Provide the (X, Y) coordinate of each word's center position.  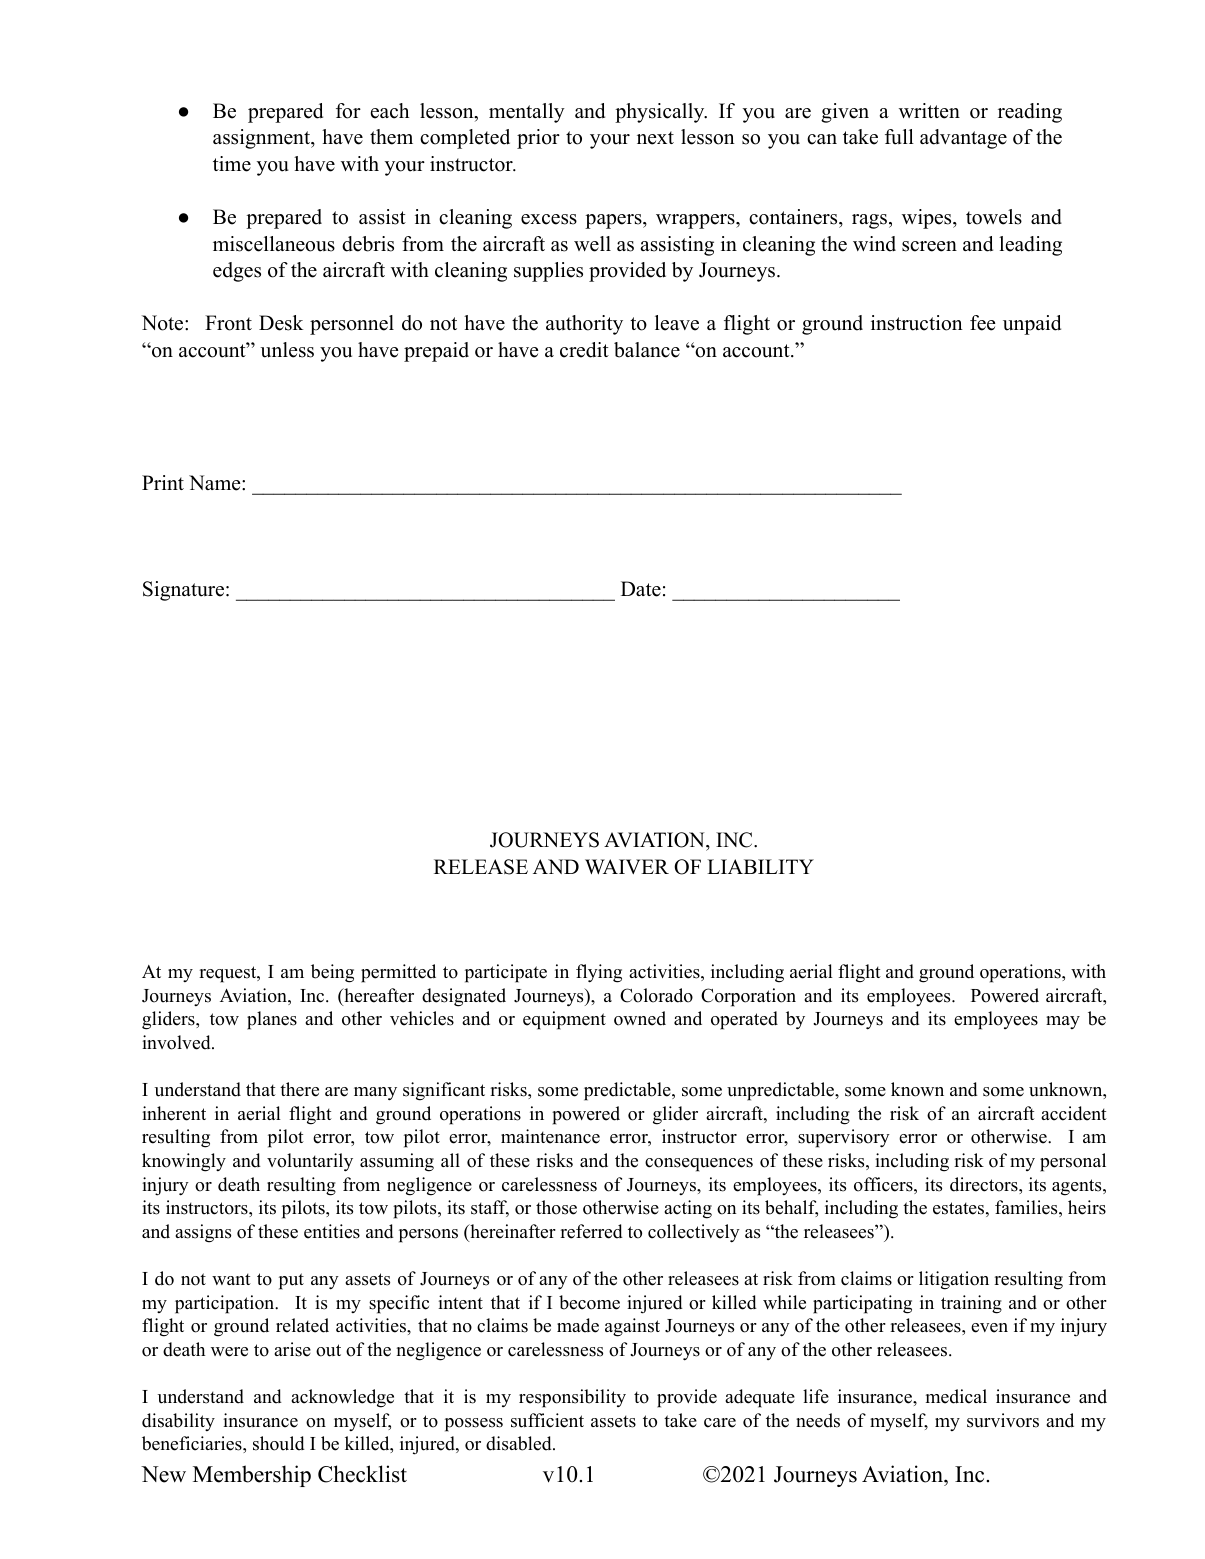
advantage (963, 139)
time (232, 164)
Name (216, 483)
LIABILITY (760, 866)
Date (641, 589)
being (332, 973)
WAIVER (627, 866)
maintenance (550, 1136)
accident (1074, 1113)
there (299, 1089)
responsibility (572, 1398)
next (655, 138)
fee (983, 323)
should (279, 1443)
